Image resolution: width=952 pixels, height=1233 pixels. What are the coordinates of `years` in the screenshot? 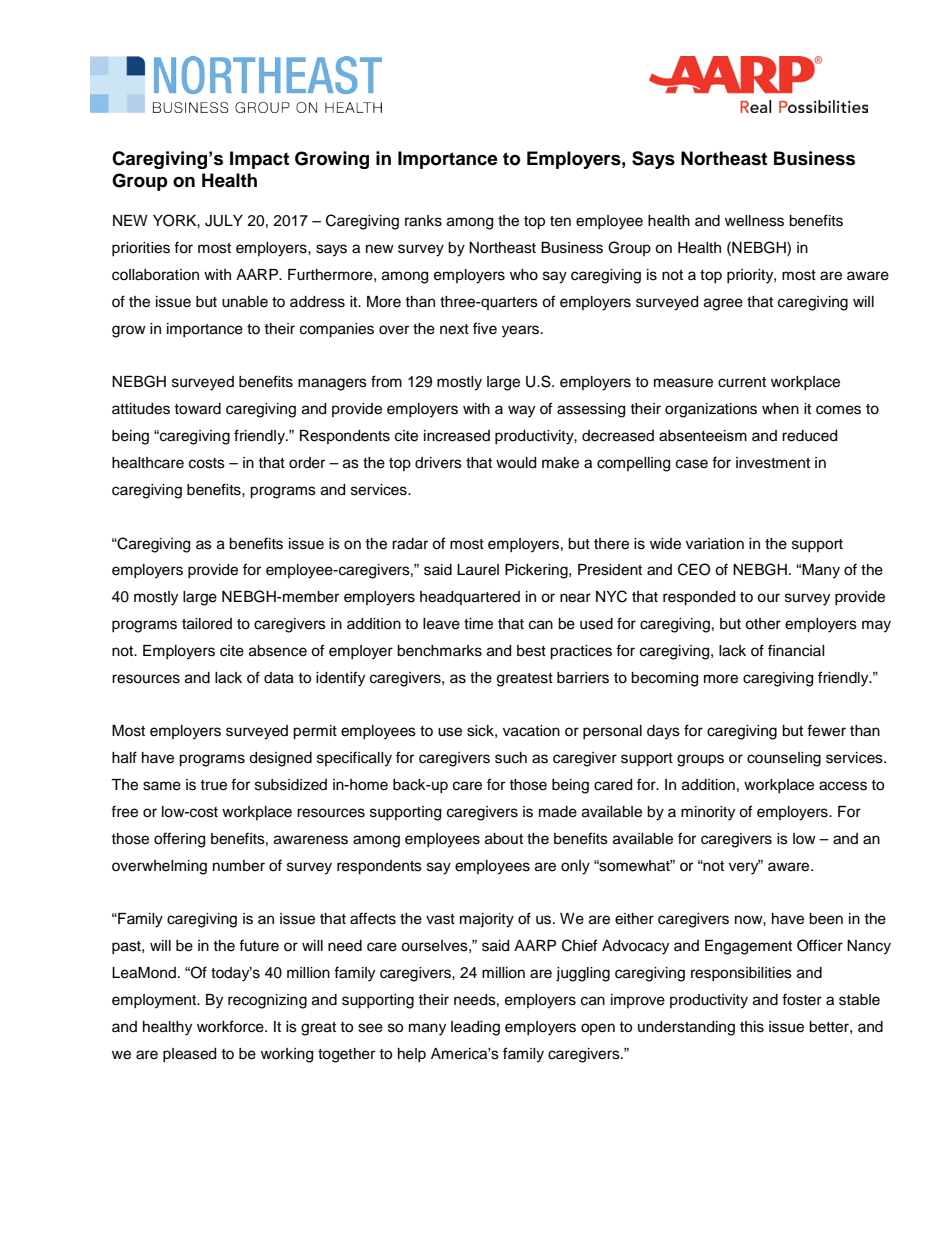 It's located at (522, 331).
